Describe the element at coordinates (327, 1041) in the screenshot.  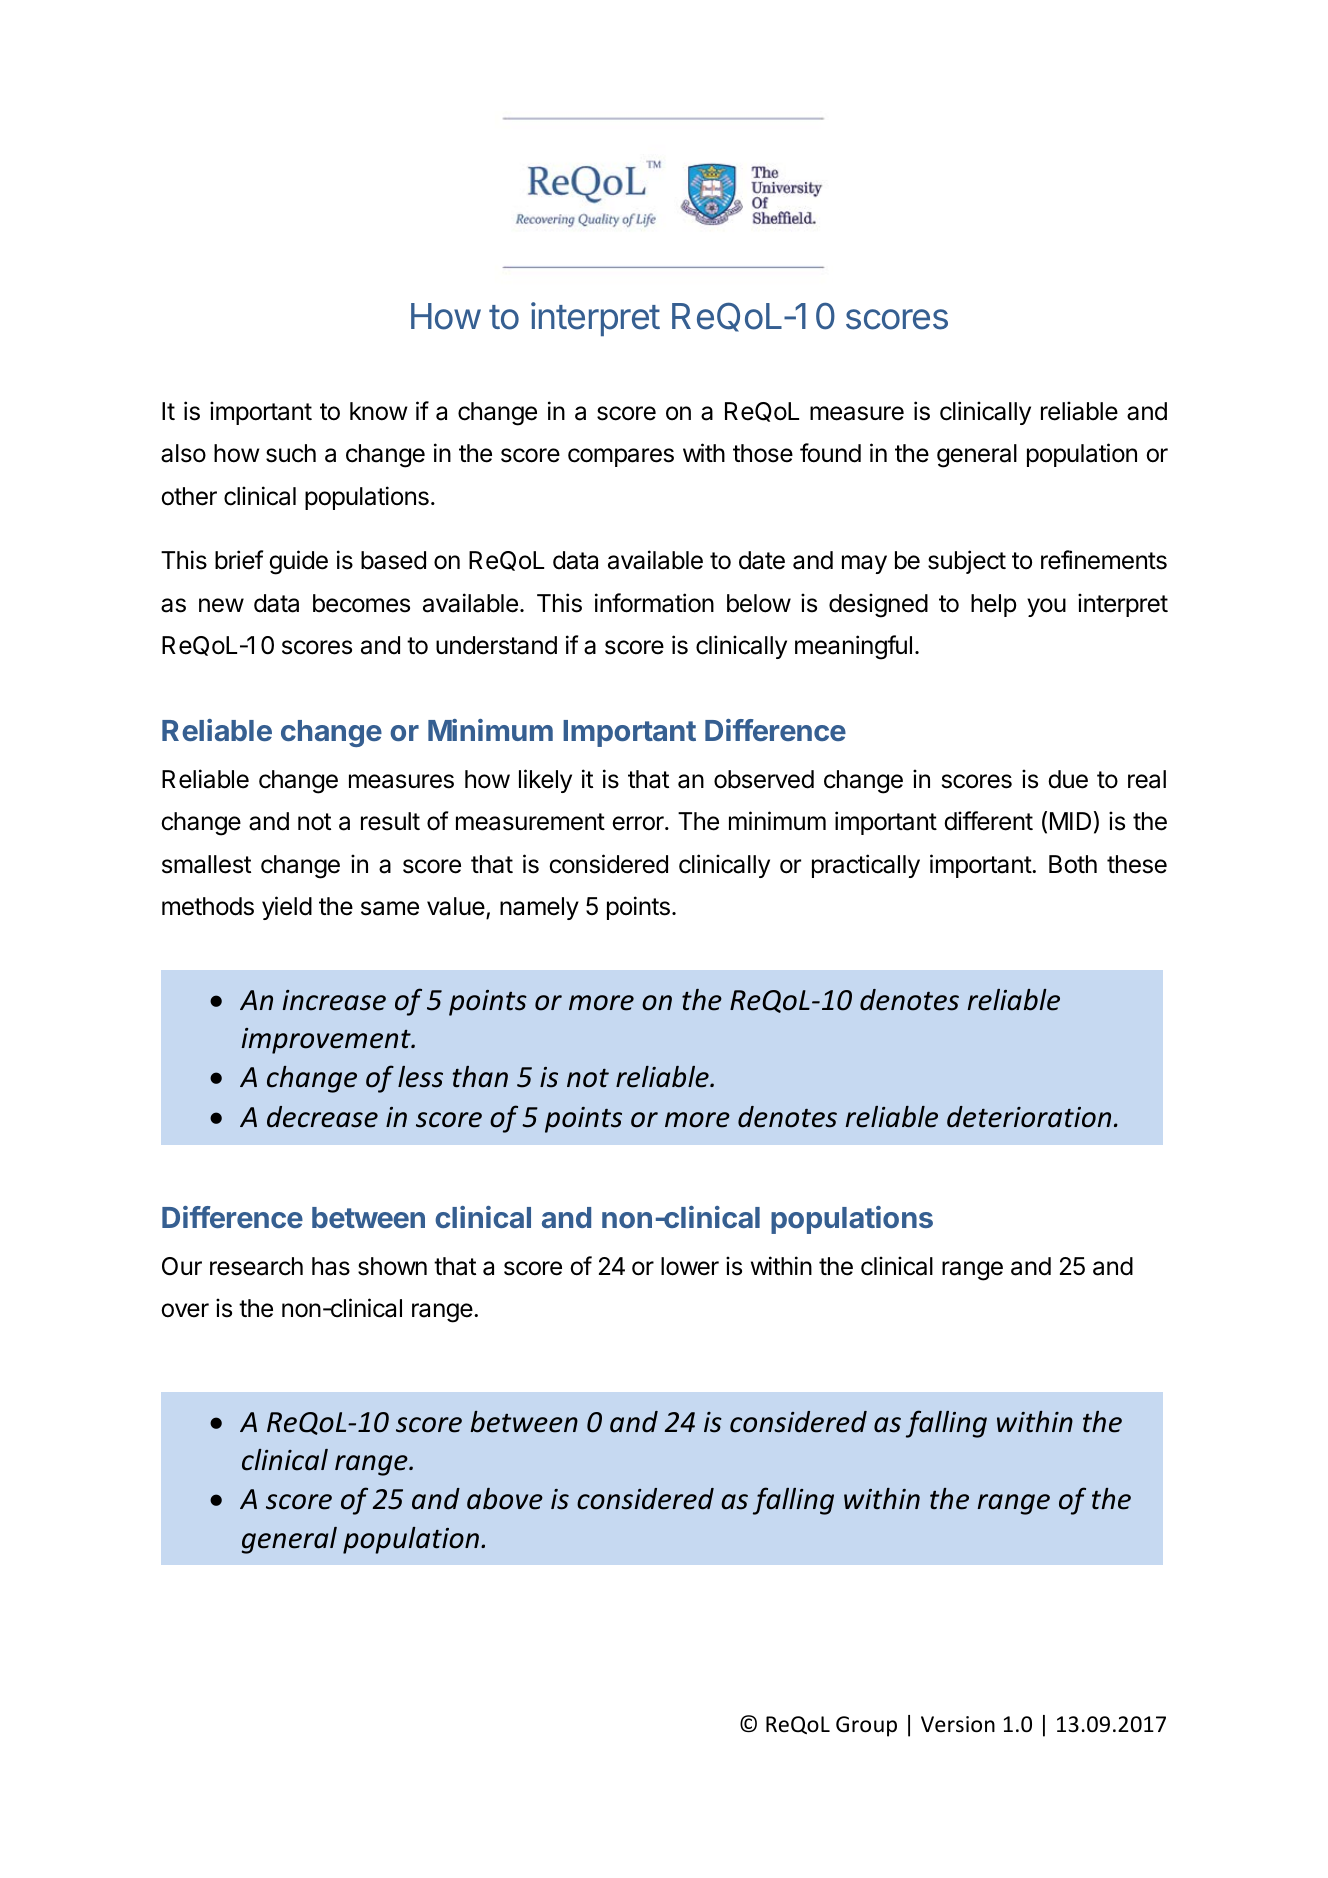
I see `improvement` at that location.
